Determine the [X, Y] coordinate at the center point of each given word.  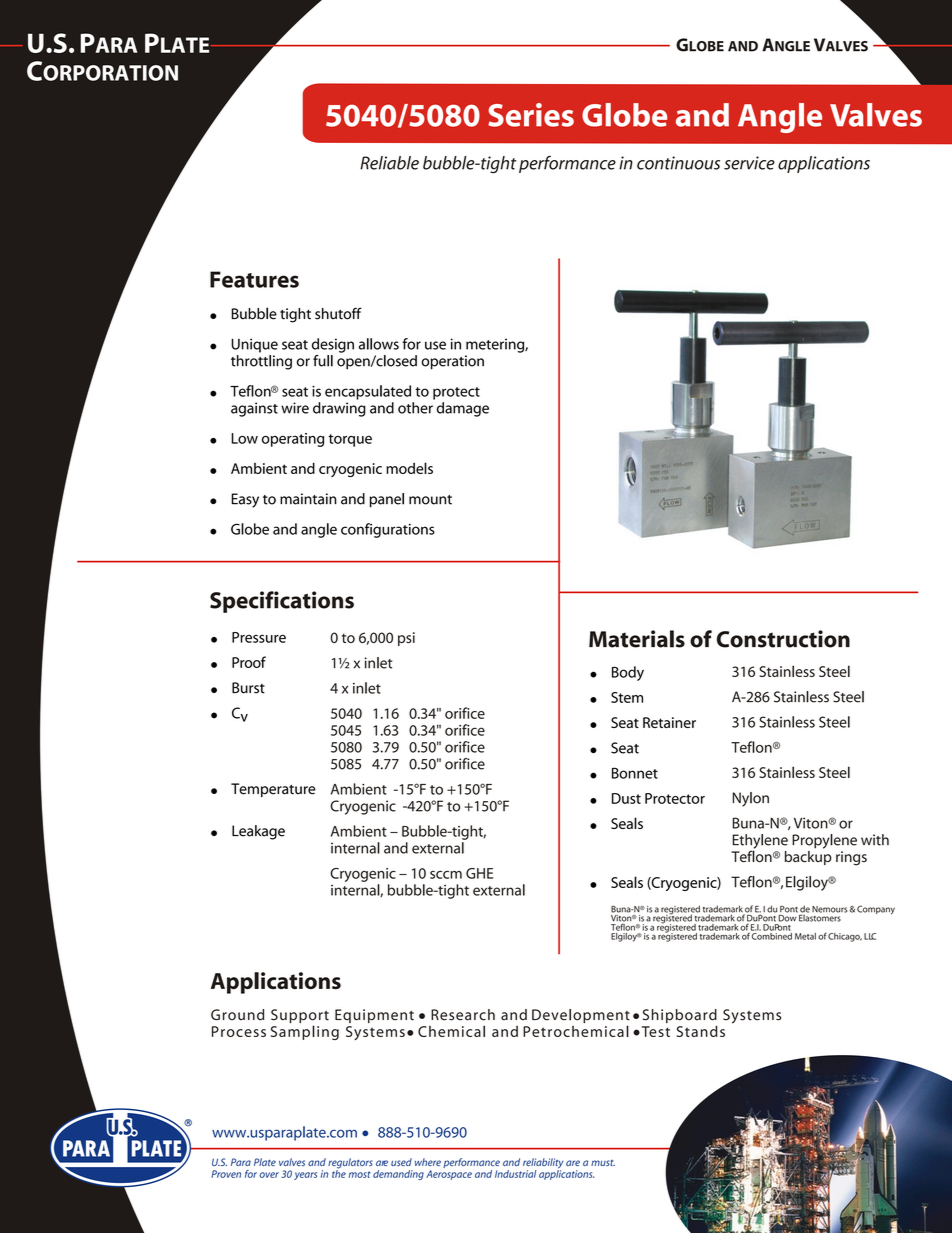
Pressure [259, 637]
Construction [783, 639]
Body [628, 673]
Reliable [389, 163]
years [305, 1176]
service [749, 163]
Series [531, 115]
